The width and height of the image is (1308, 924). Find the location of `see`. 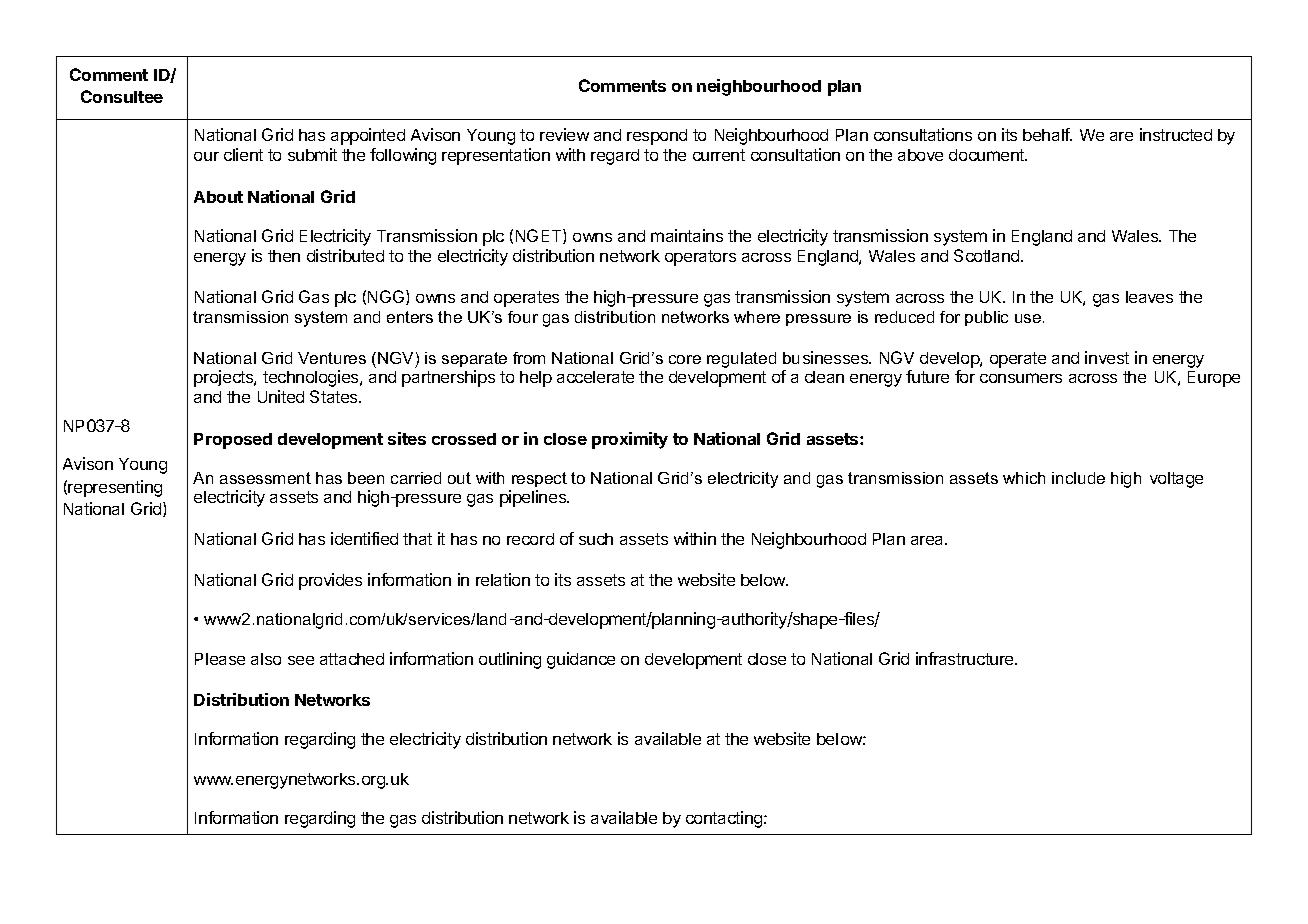

see is located at coordinates (301, 660).
